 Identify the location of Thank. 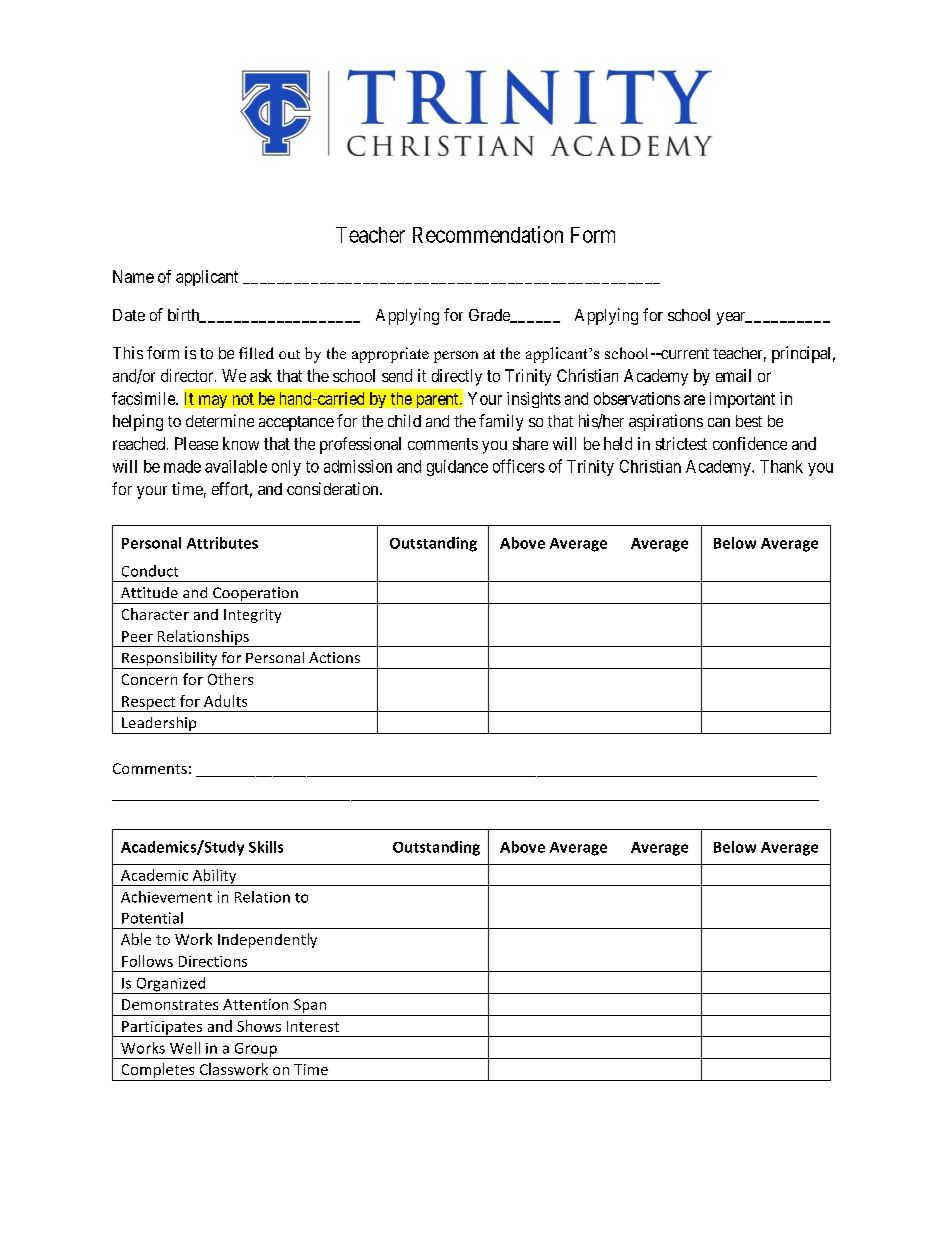
(781, 466).
